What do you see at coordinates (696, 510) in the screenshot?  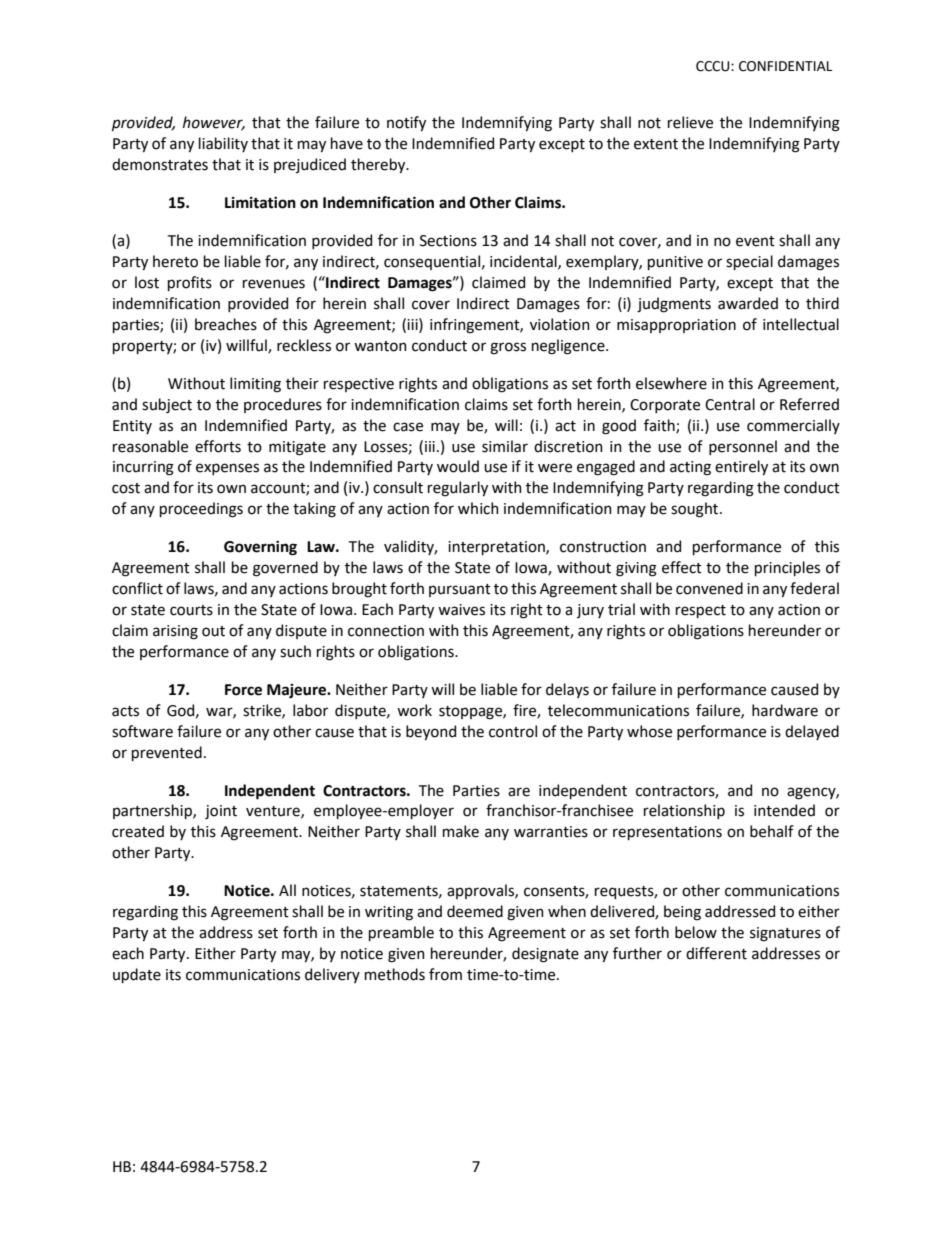 I see `sought` at bounding box center [696, 510].
